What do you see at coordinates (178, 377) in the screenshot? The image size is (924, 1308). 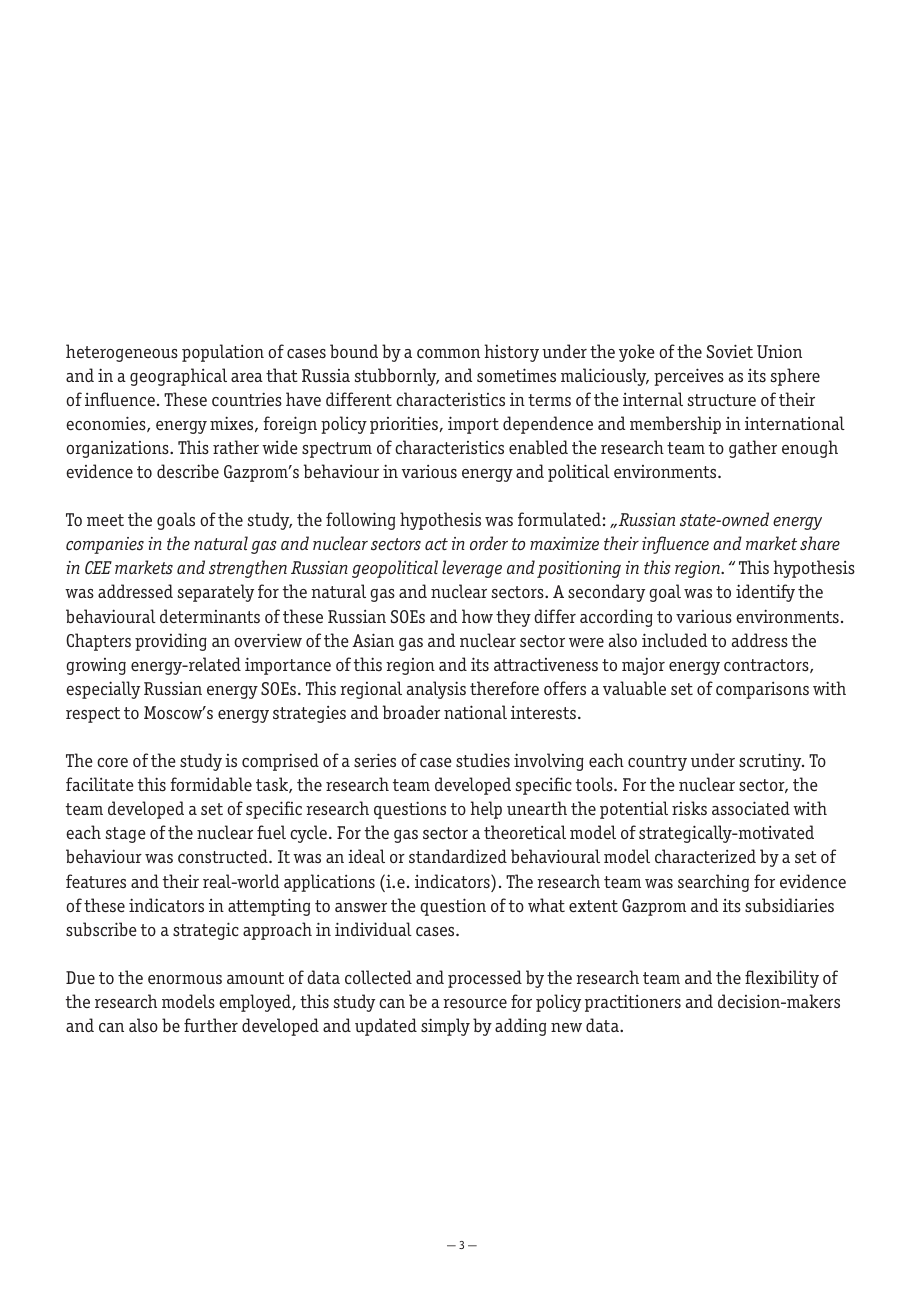 I see `geographical` at bounding box center [178, 377].
